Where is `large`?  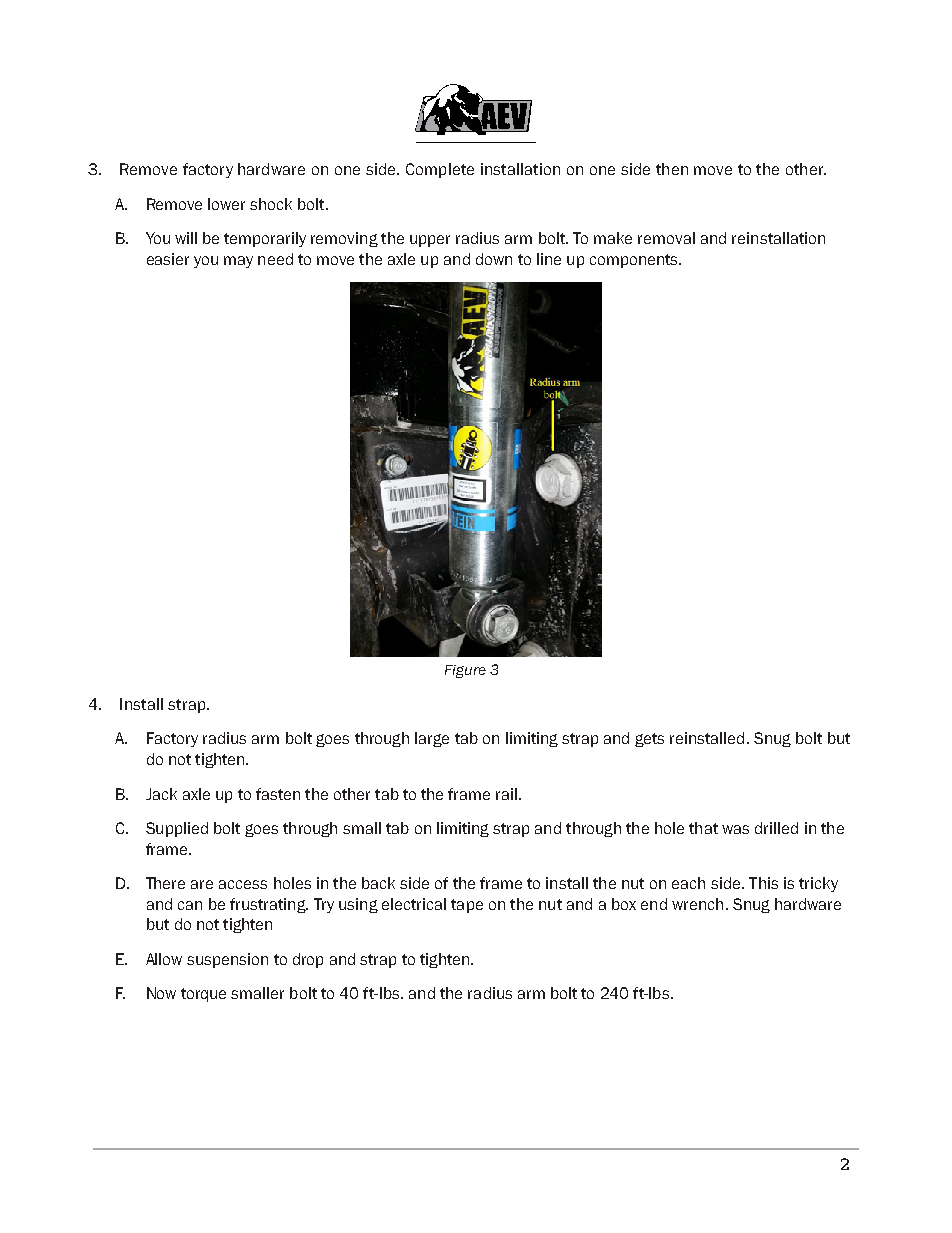 large is located at coordinates (432, 739).
